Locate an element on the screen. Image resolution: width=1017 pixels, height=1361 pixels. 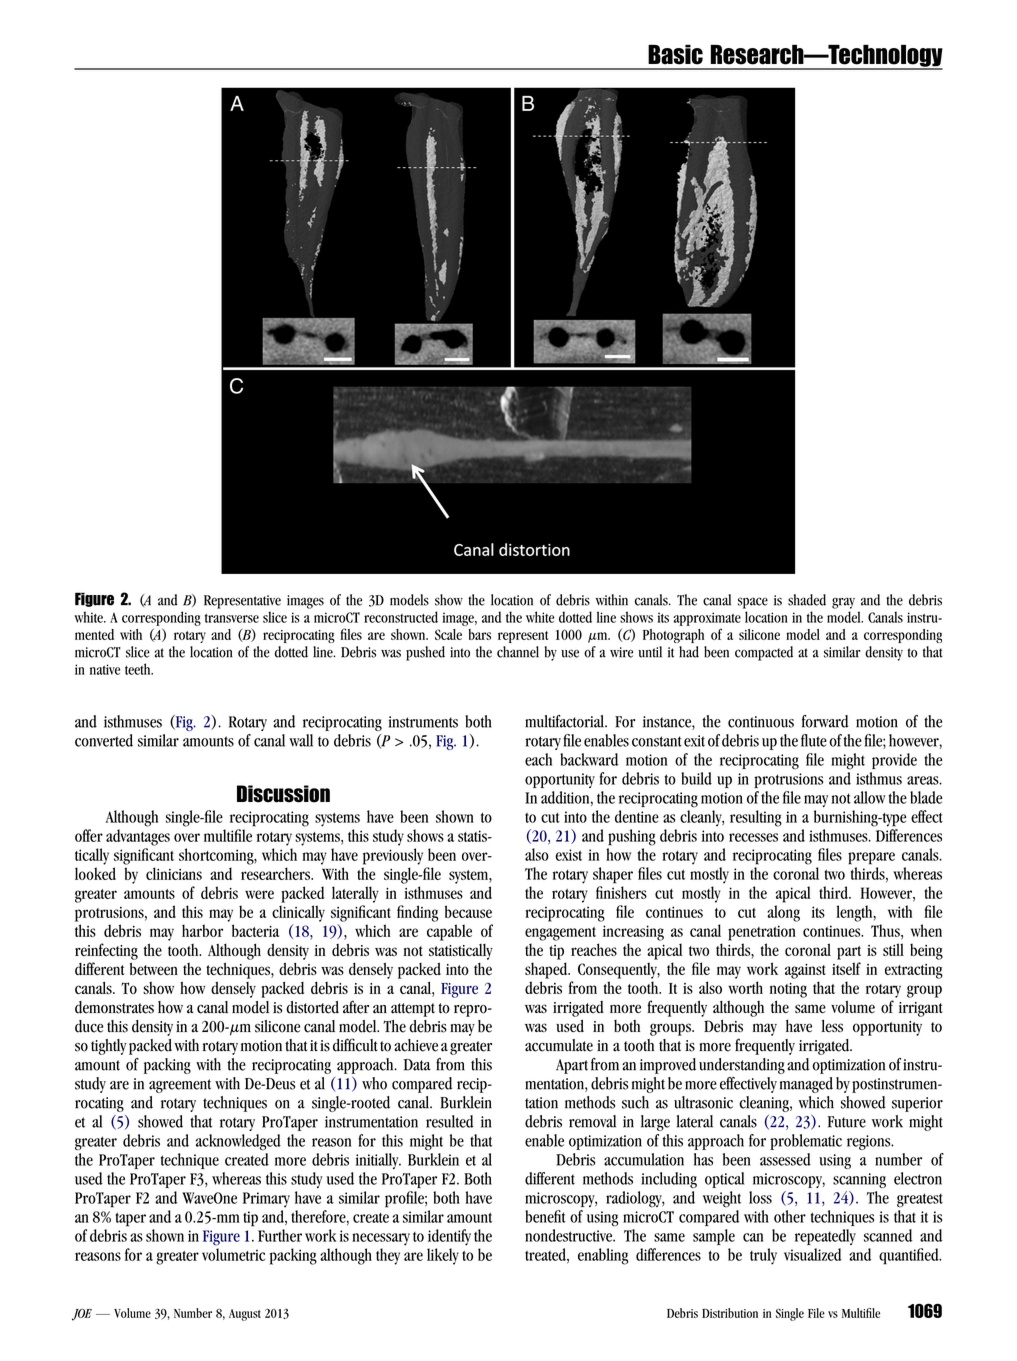
Basic is located at coordinates (675, 54).
